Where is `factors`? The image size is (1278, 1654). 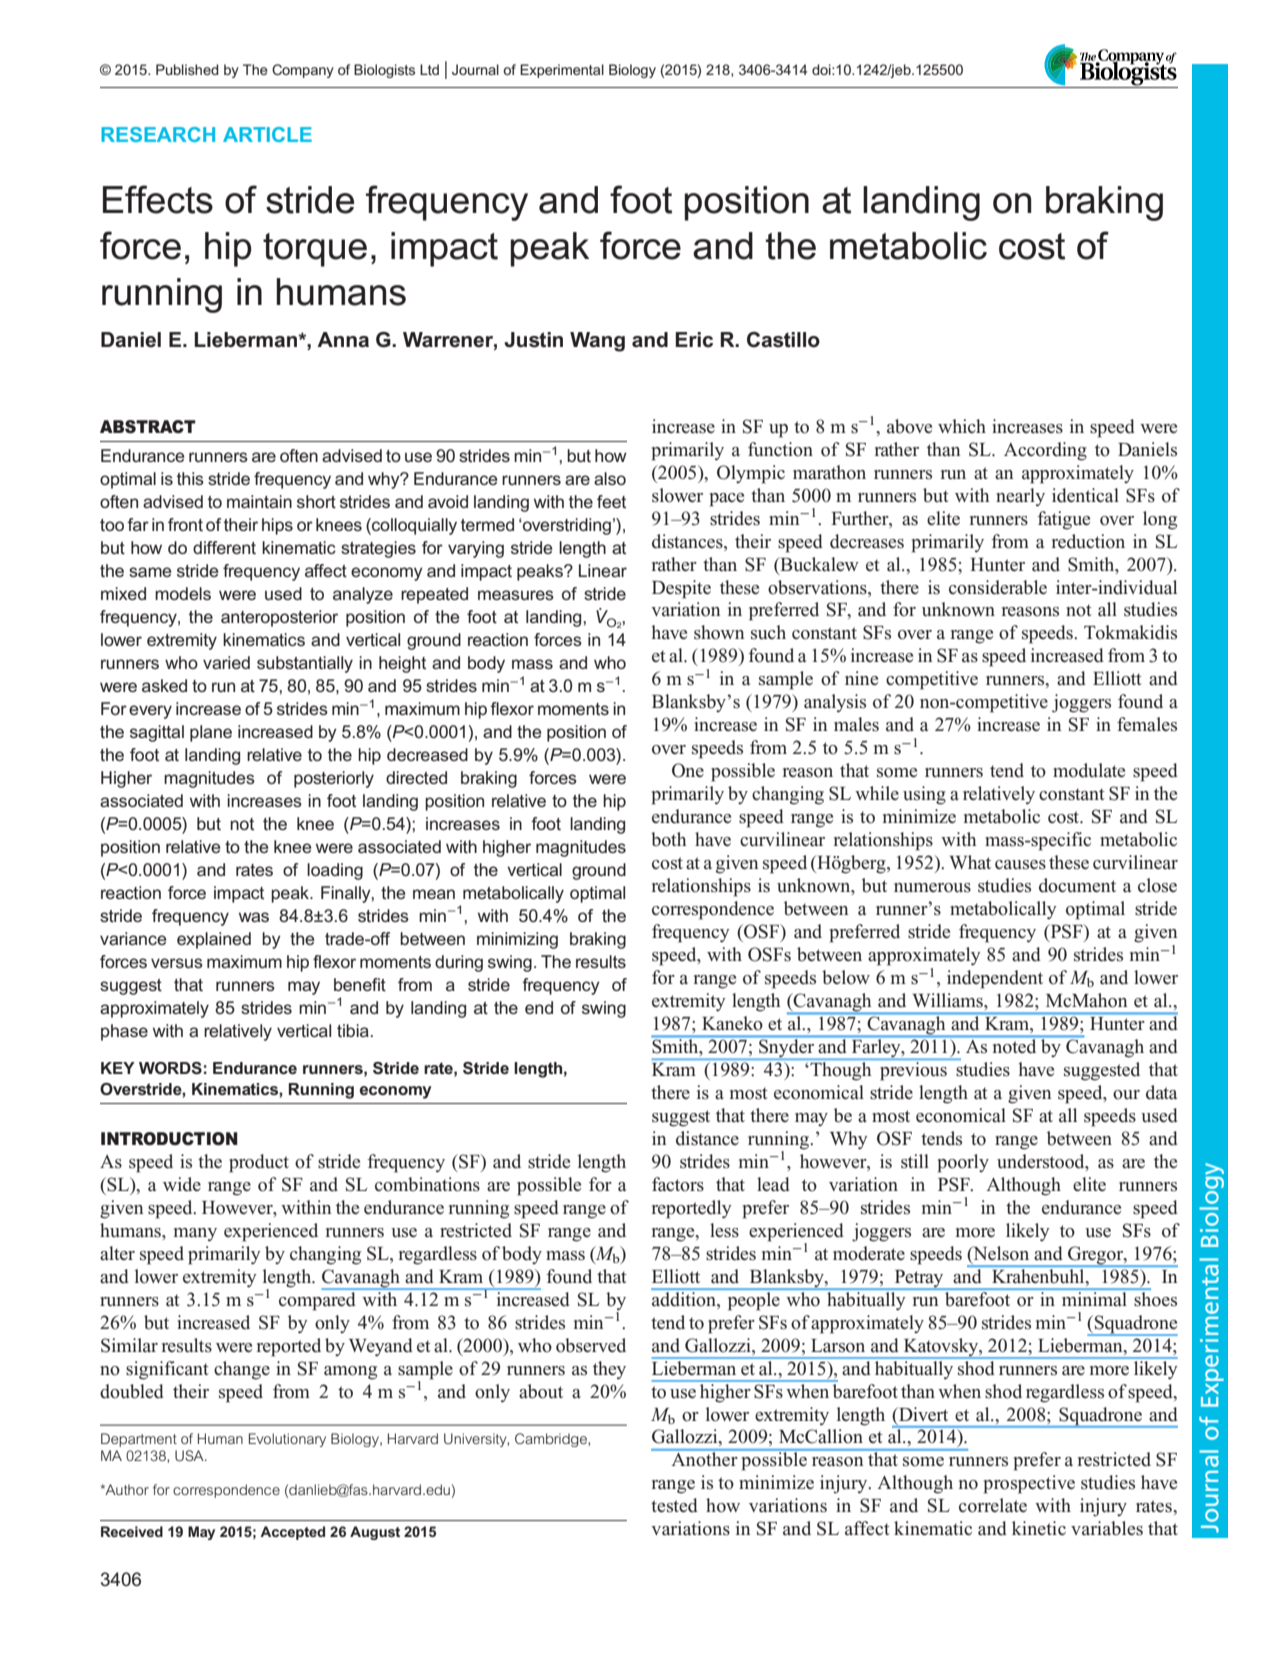 factors is located at coordinates (678, 1184).
